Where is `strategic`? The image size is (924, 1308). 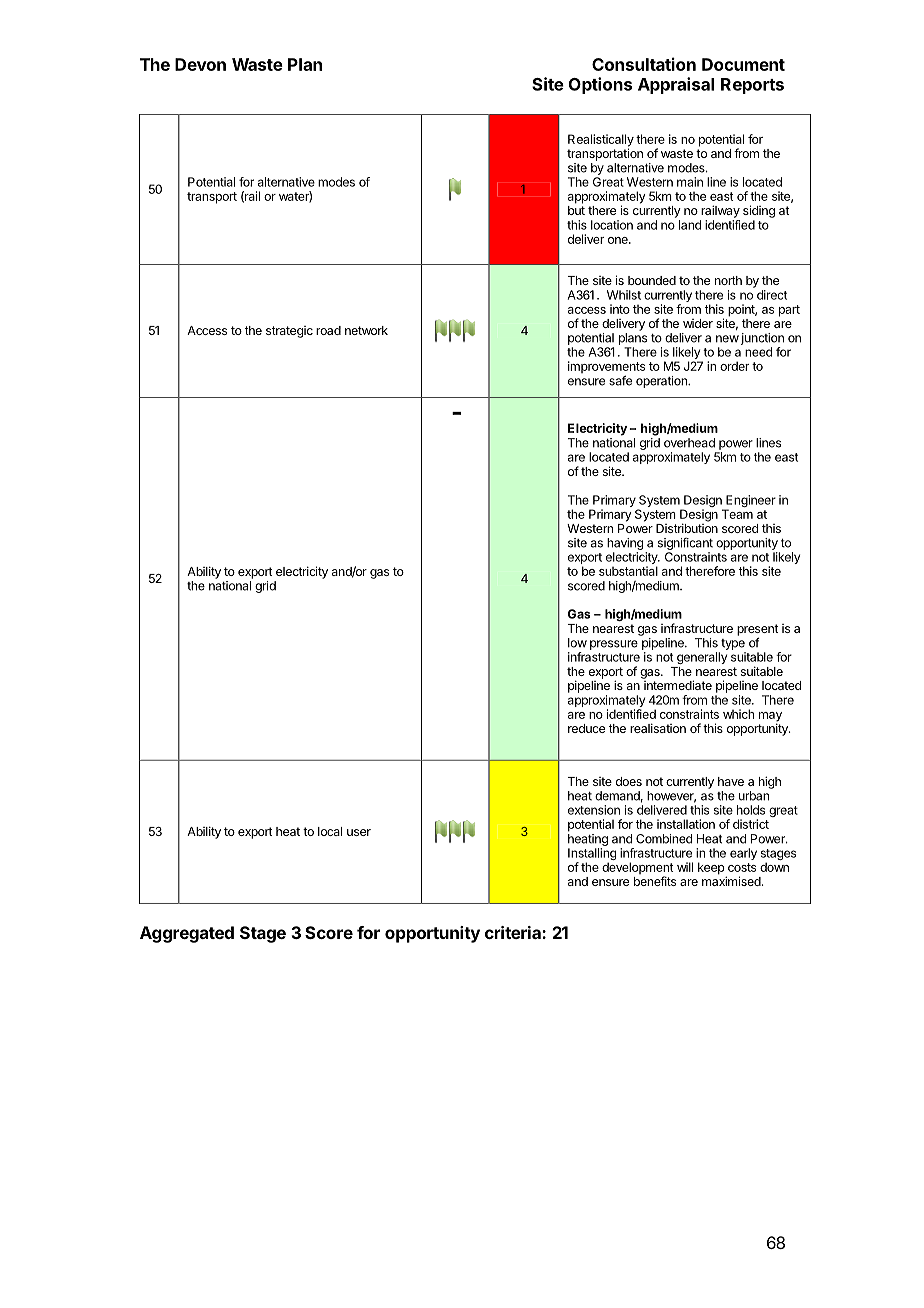 strategic is located at coordinates (289, 332).
